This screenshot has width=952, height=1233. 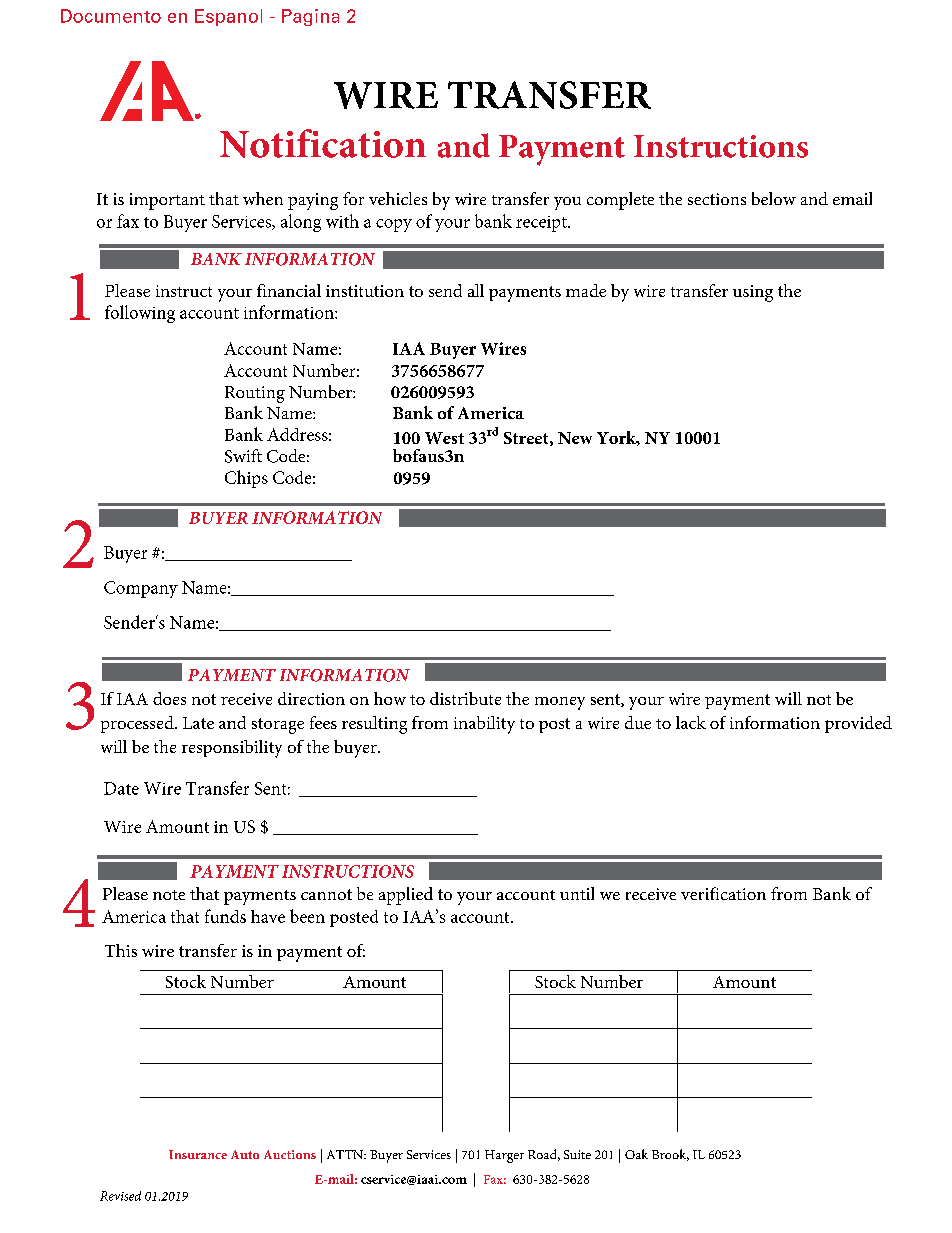 I want to click on New, so click(x=575, y=438).
